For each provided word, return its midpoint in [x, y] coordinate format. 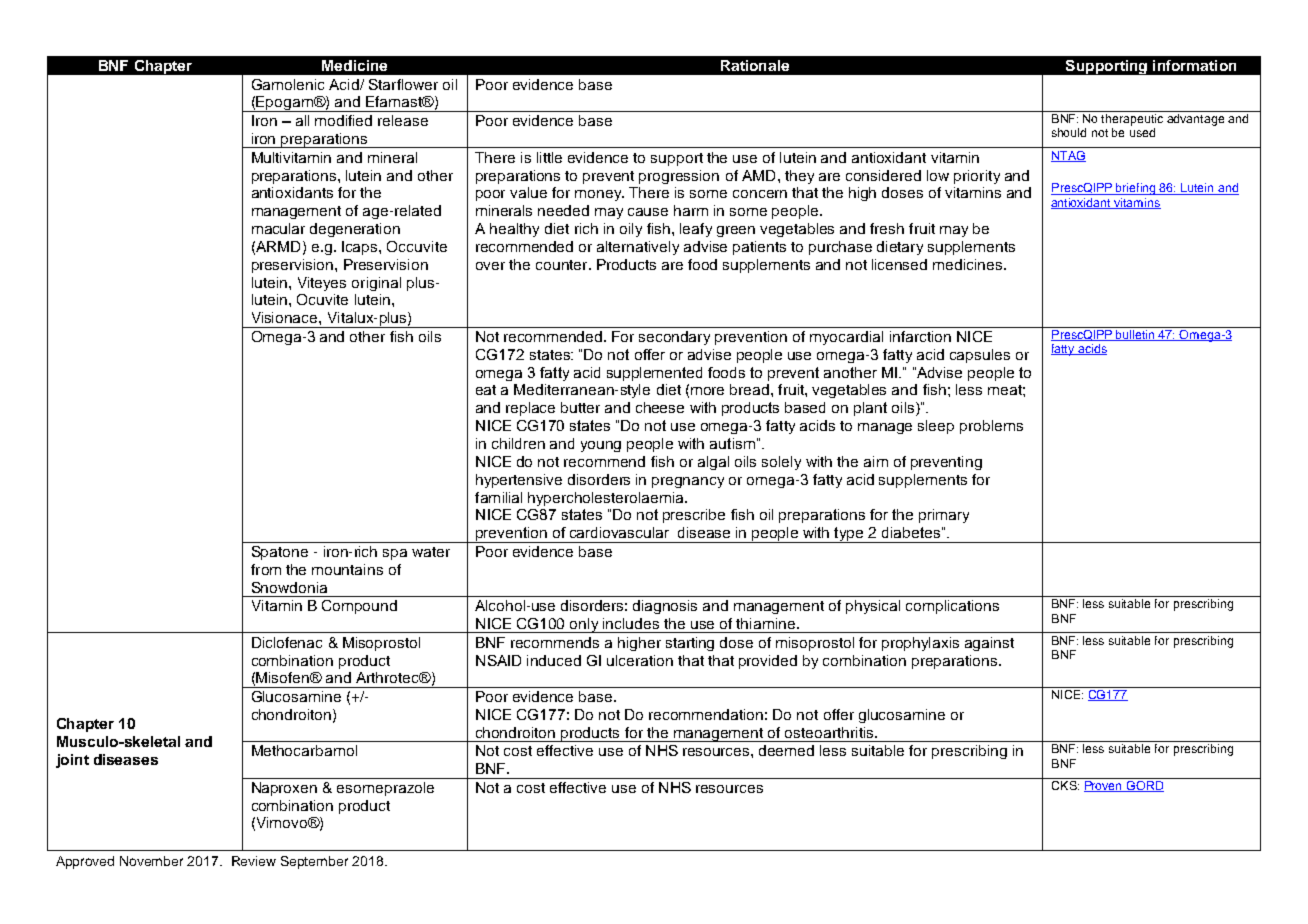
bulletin [1136, 334]
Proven [1103, 785]
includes [631, 623]
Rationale [755, 65]
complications [952, 607]
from [266, 569]
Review [254, 861]
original [376, 284]
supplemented [654, 374]
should [1069, 132]
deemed [786, 750]
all [302, 120]
